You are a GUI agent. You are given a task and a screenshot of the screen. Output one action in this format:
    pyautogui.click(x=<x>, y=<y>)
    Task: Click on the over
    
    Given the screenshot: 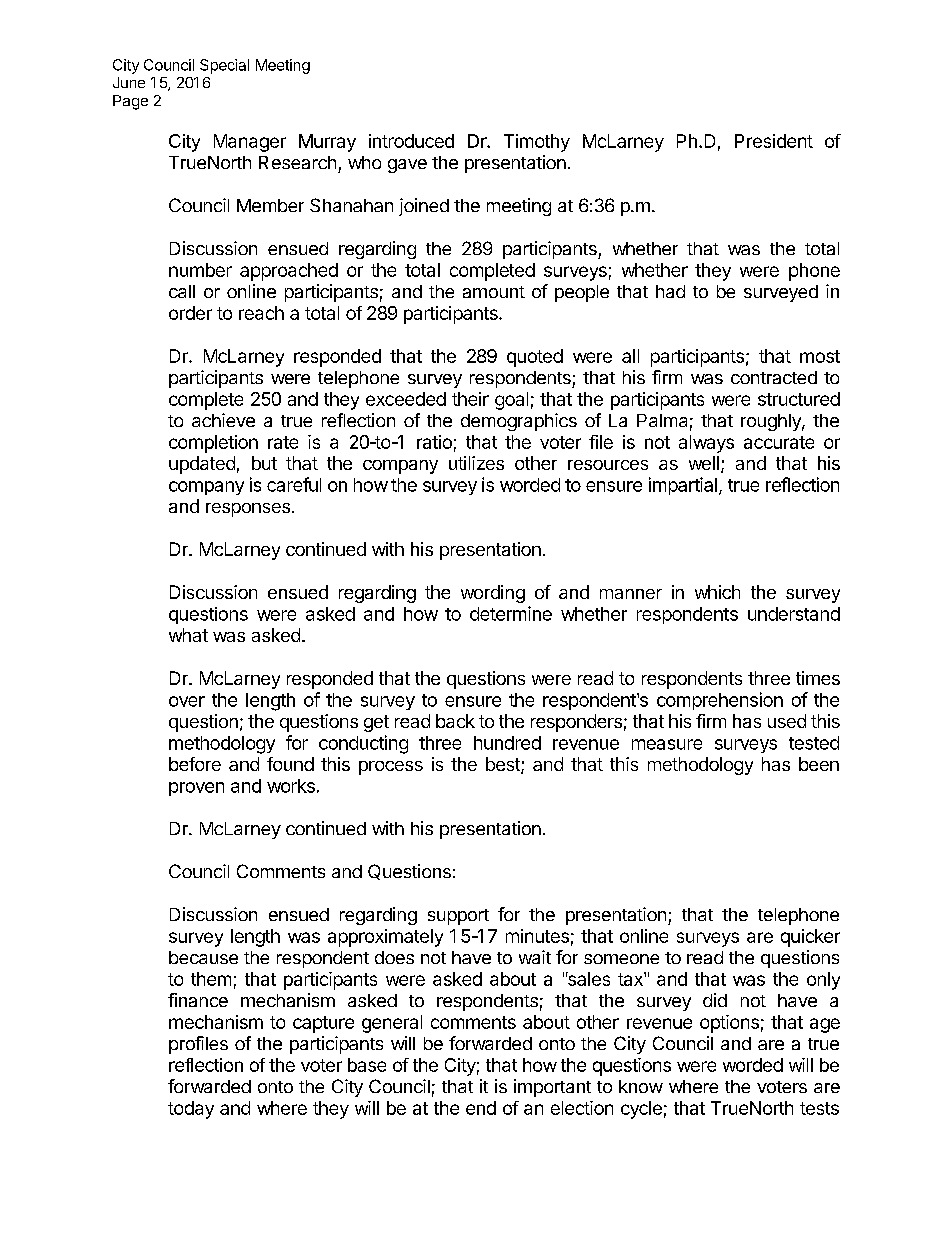 What is the action you would take?
    pyautogui.click(x=187, y=701)
